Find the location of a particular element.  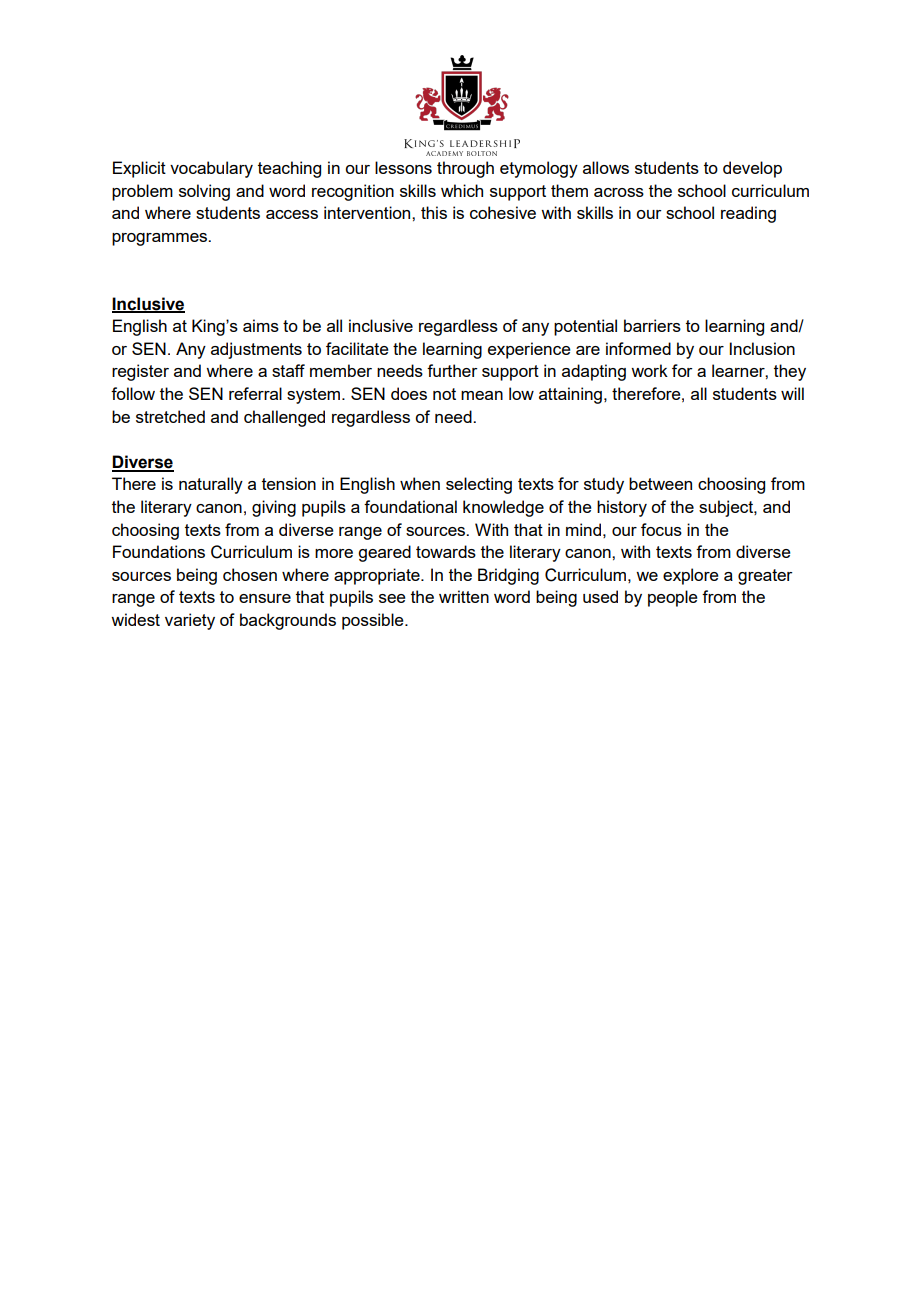

written is located at coordinates (464, 596).
